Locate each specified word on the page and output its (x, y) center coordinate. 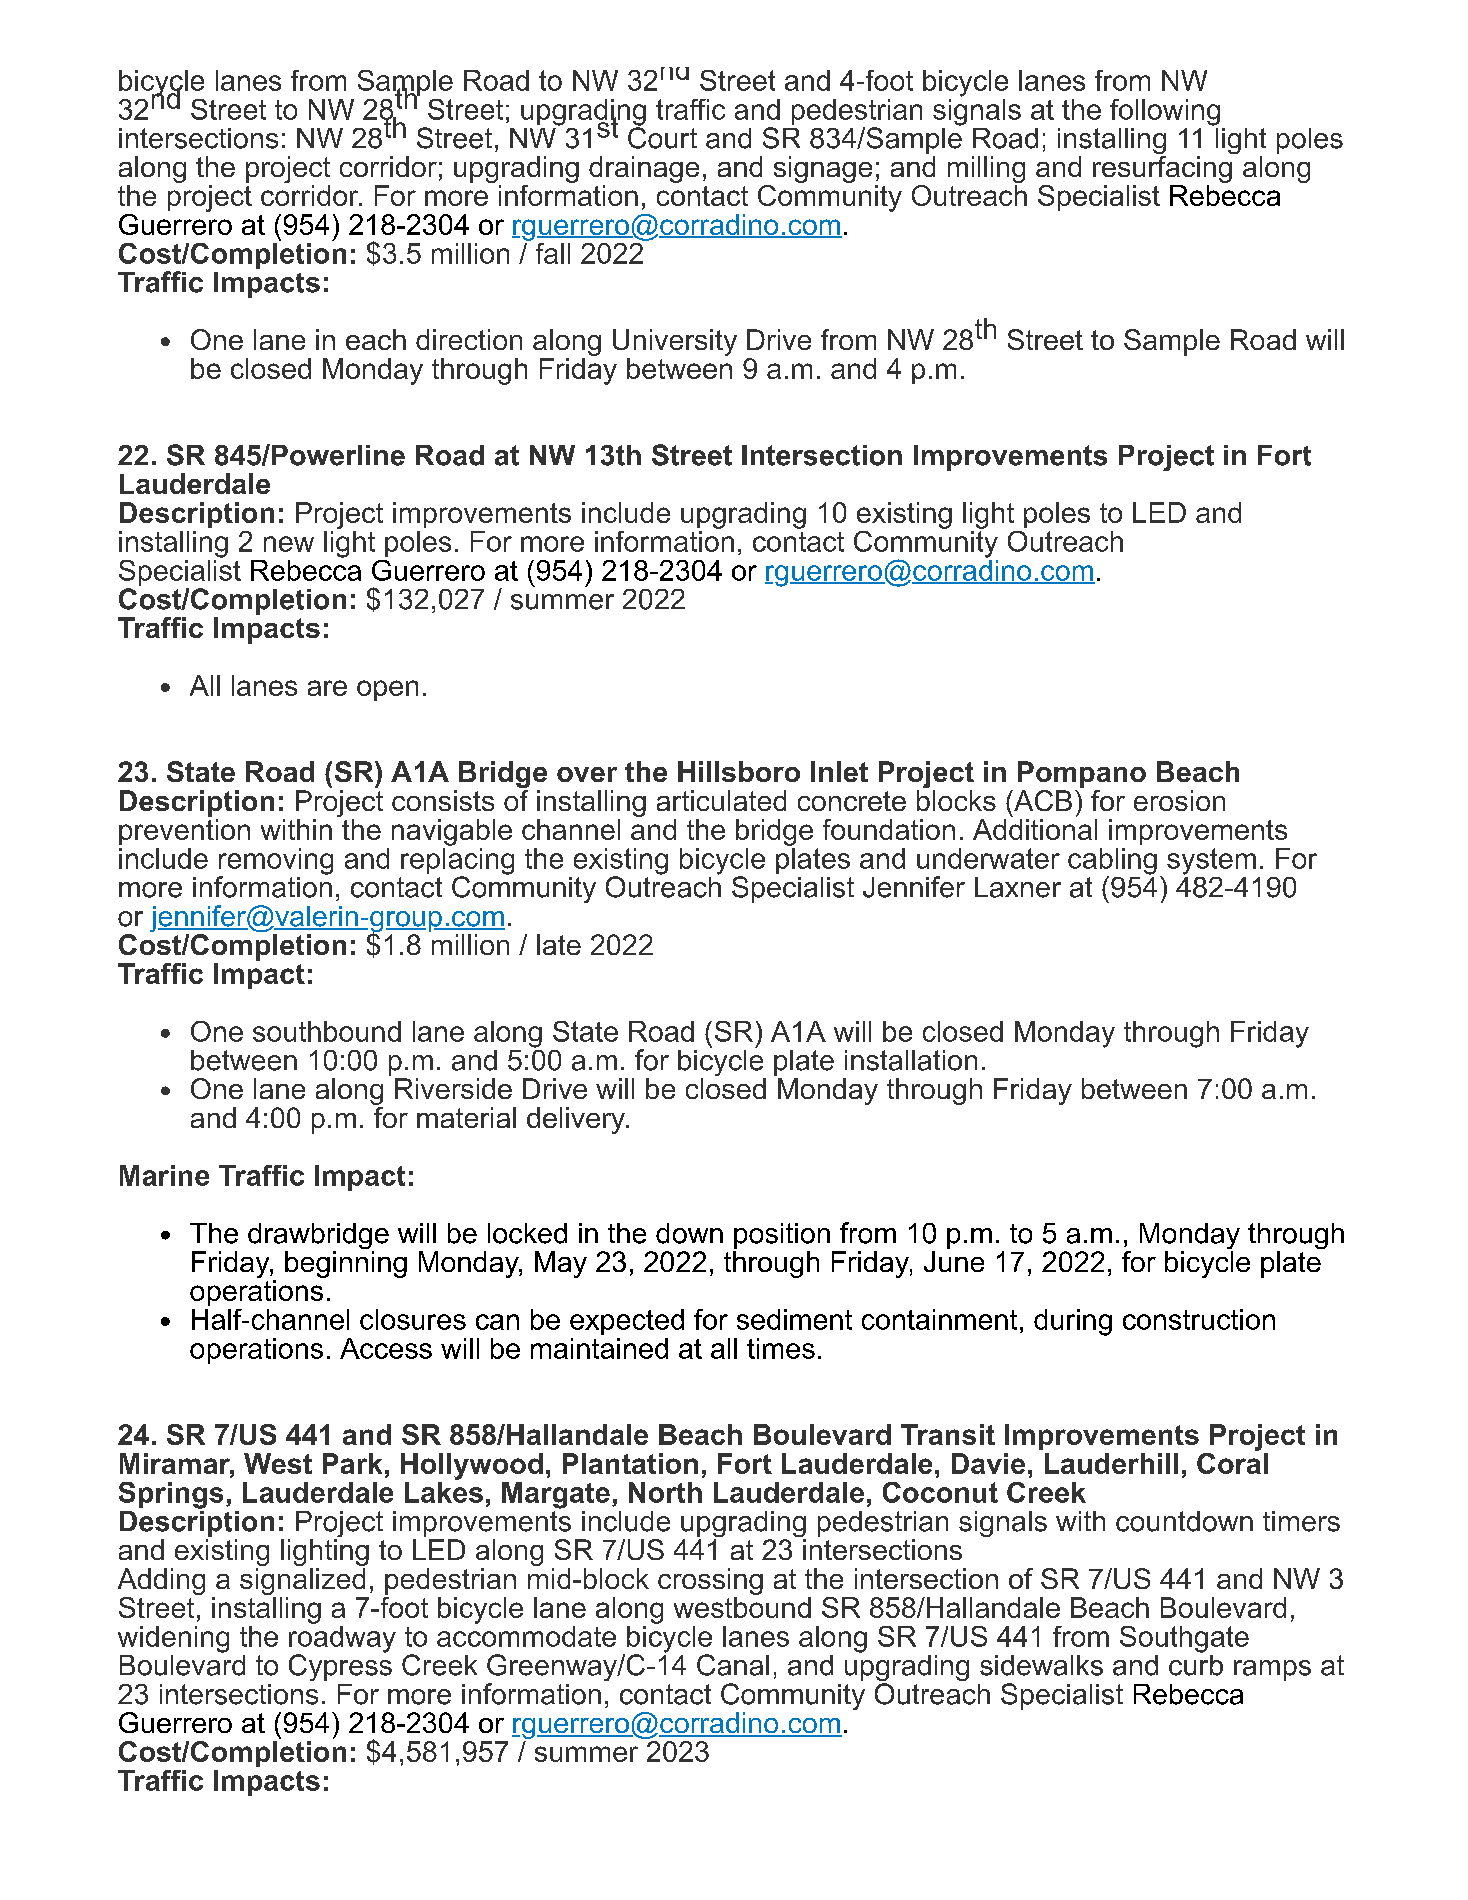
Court (662, 136)
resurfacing (1163, 169)
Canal (733, 1665)
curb (1196, 1664)
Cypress (340, 1666)
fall (553, 253)
